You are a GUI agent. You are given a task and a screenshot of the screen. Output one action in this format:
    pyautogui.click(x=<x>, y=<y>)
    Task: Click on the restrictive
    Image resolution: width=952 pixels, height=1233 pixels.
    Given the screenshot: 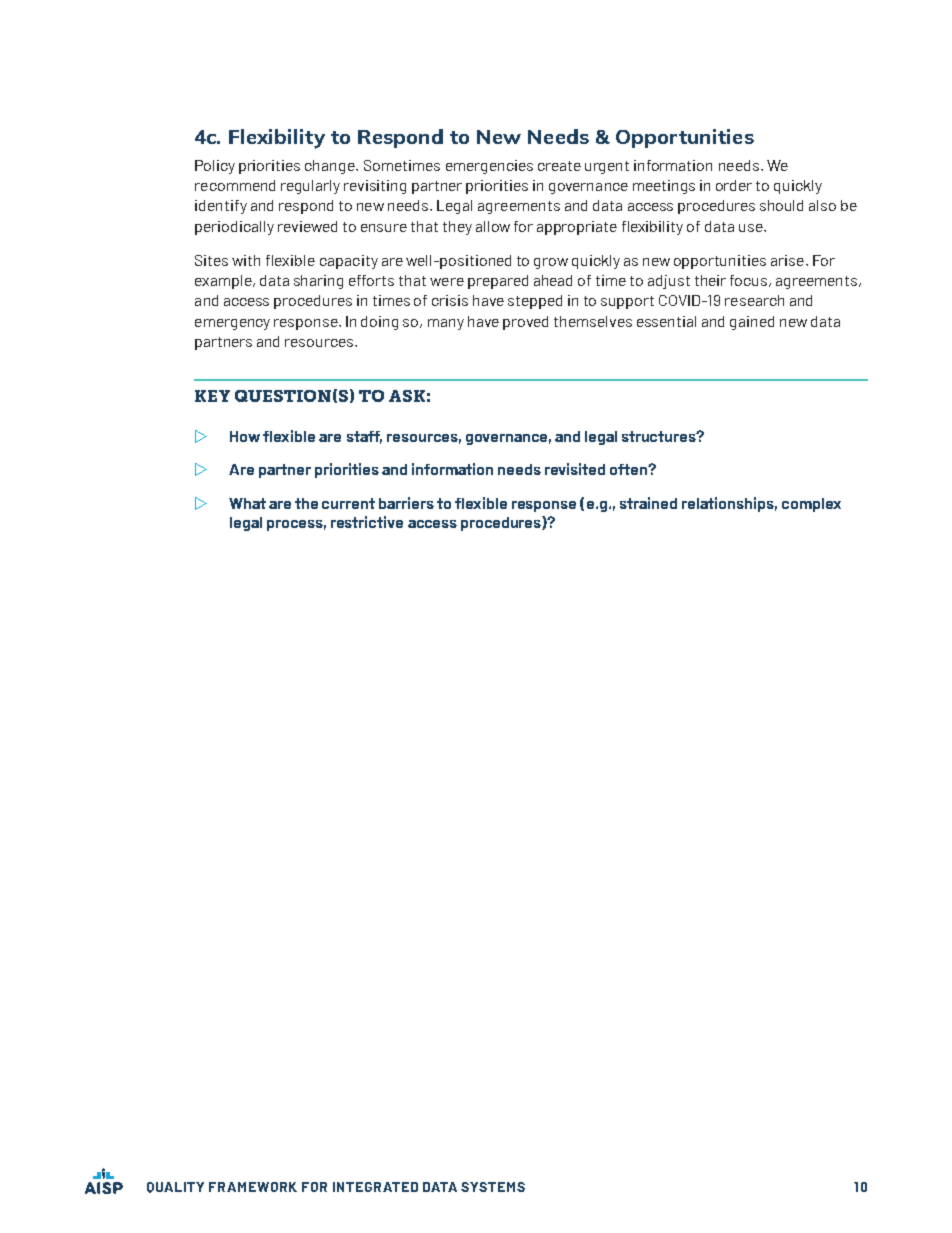 What is the action you would take?
    pyautogui.click(x=367, y=522)
